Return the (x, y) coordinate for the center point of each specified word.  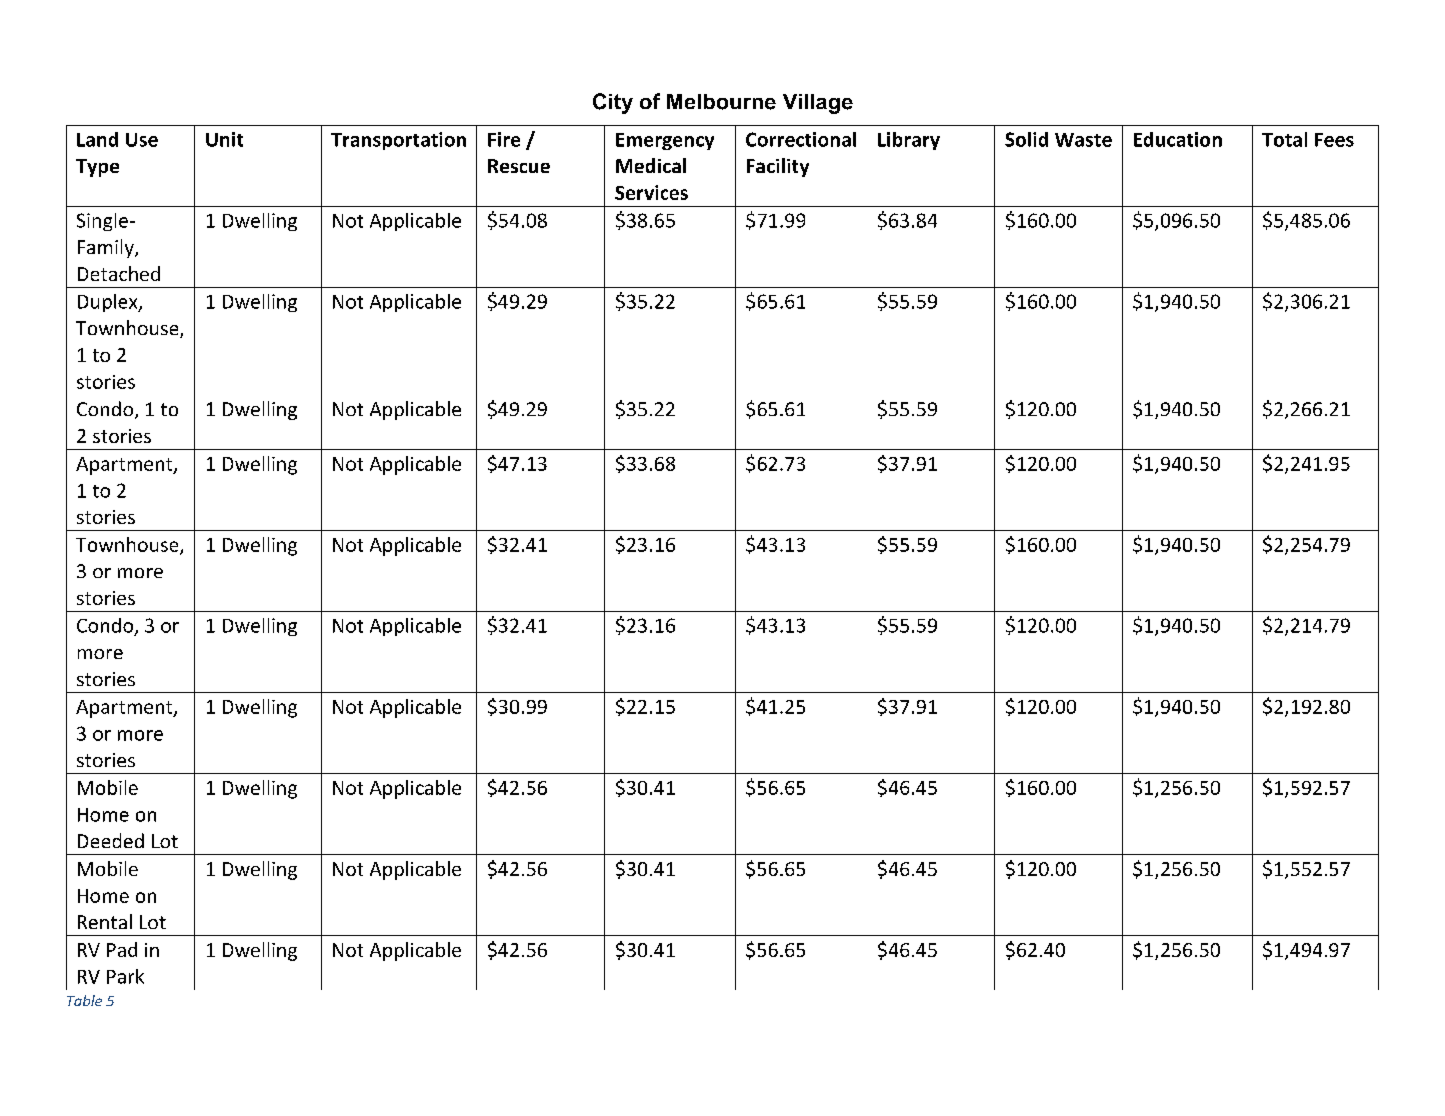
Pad (122, 949)
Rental (105, 921)
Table (84, 1000)
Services (651, 192)
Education (1178, 139)
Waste (1083, 140)
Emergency (665, 141)
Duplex (109, 303)
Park (125, 976)
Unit (224, 139)
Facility (778, 167)
